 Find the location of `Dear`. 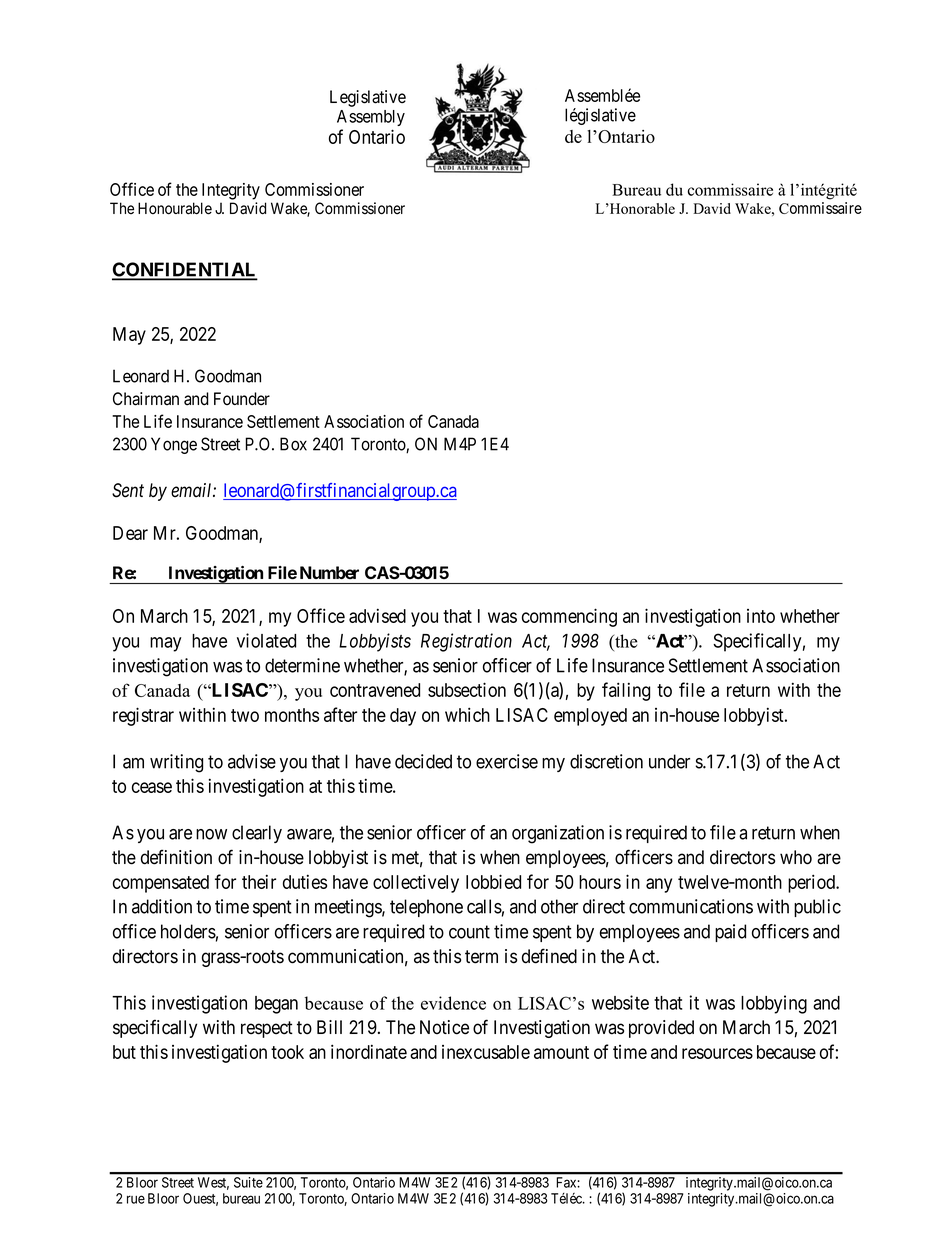

Dear is located at coordinates (130, 533).
